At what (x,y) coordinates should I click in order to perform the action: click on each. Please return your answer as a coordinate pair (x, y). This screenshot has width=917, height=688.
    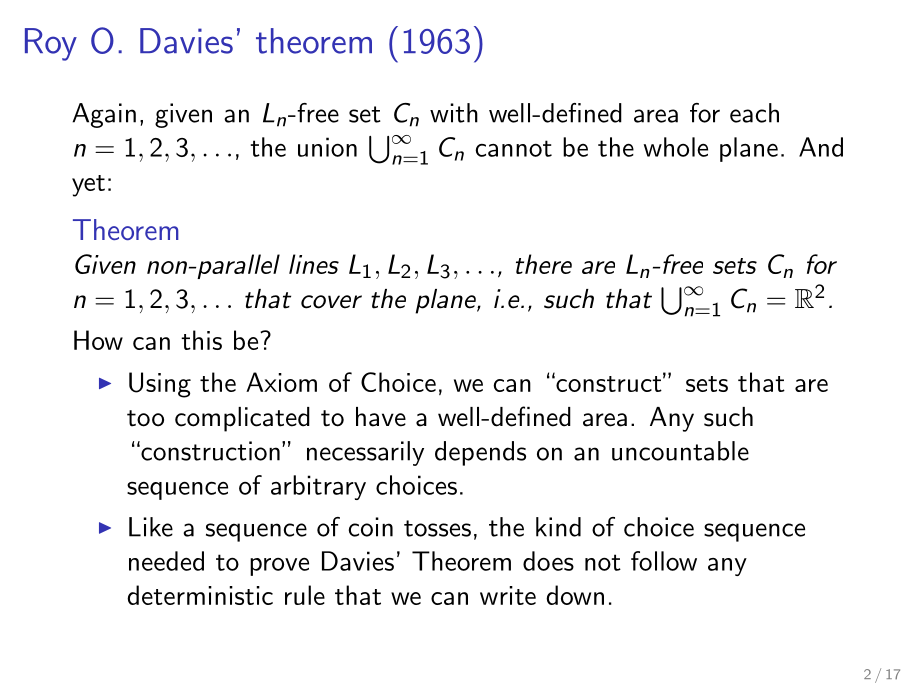
    Looking at the image, I should click on (754, 113).
